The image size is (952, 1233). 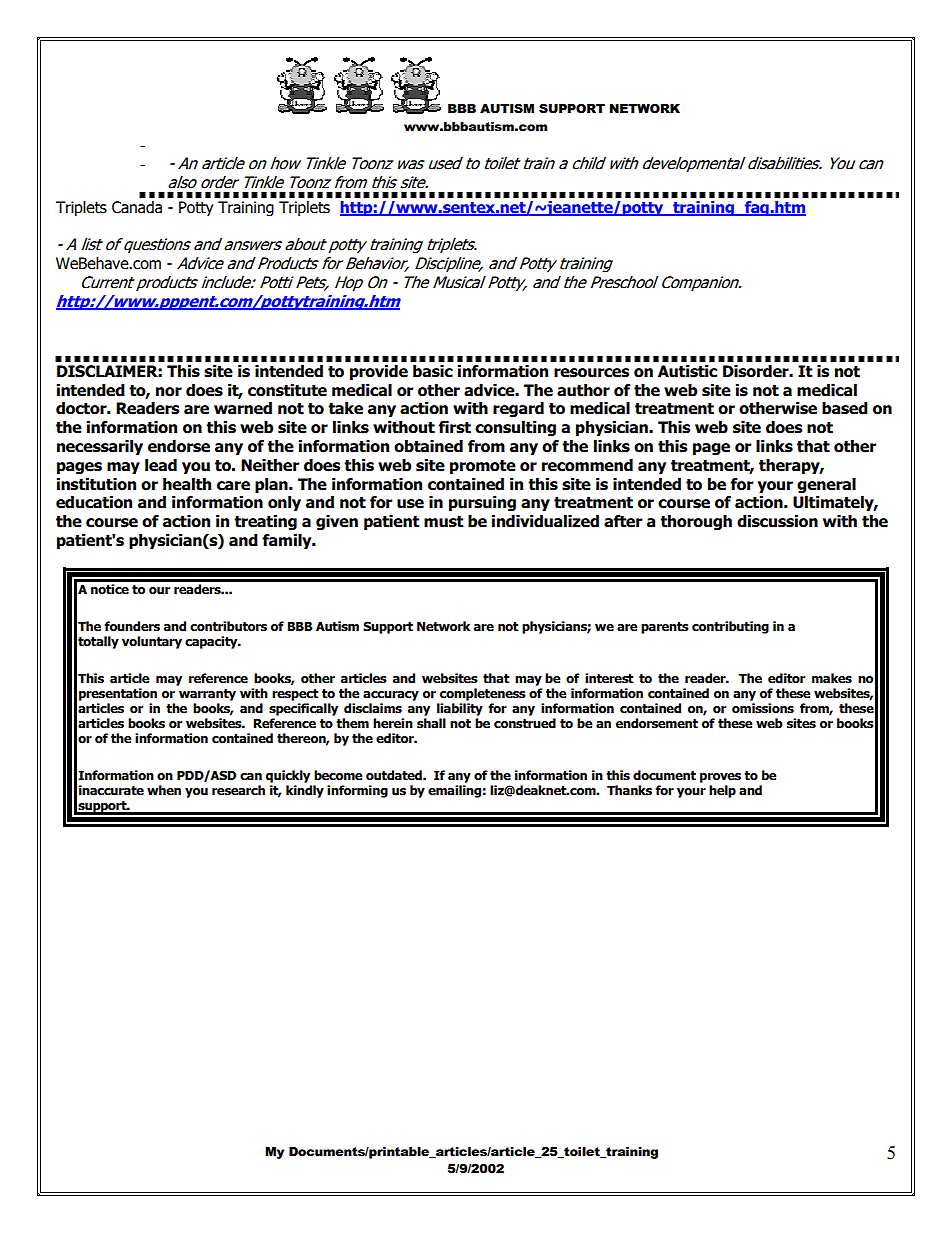 I want to click on regard, so click(x=518, y=409).
